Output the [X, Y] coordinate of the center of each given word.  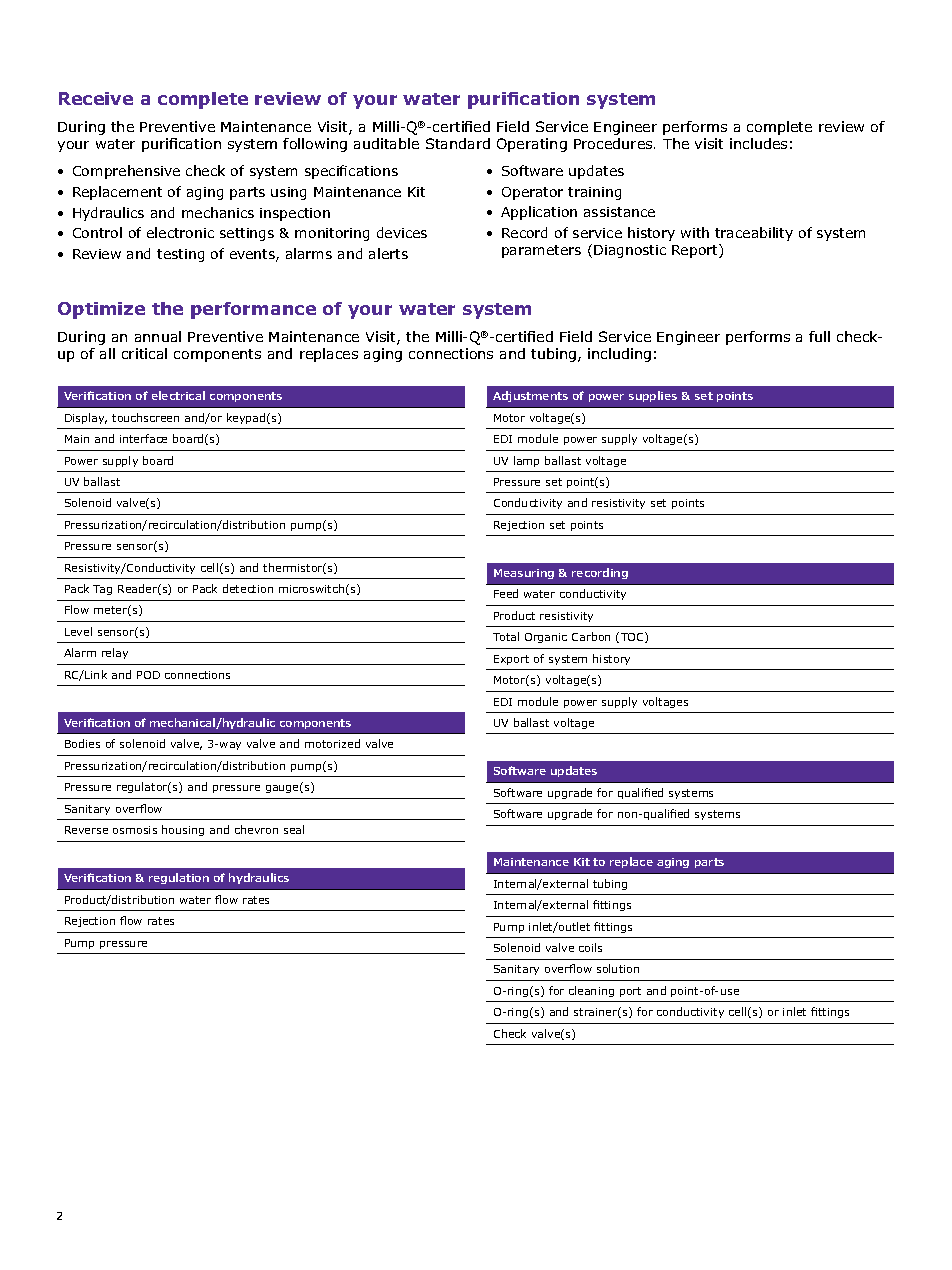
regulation [179, 878]
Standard [458, 143]
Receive [96, 98]
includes [758, 143]
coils [590, 947]
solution [618, 968]
